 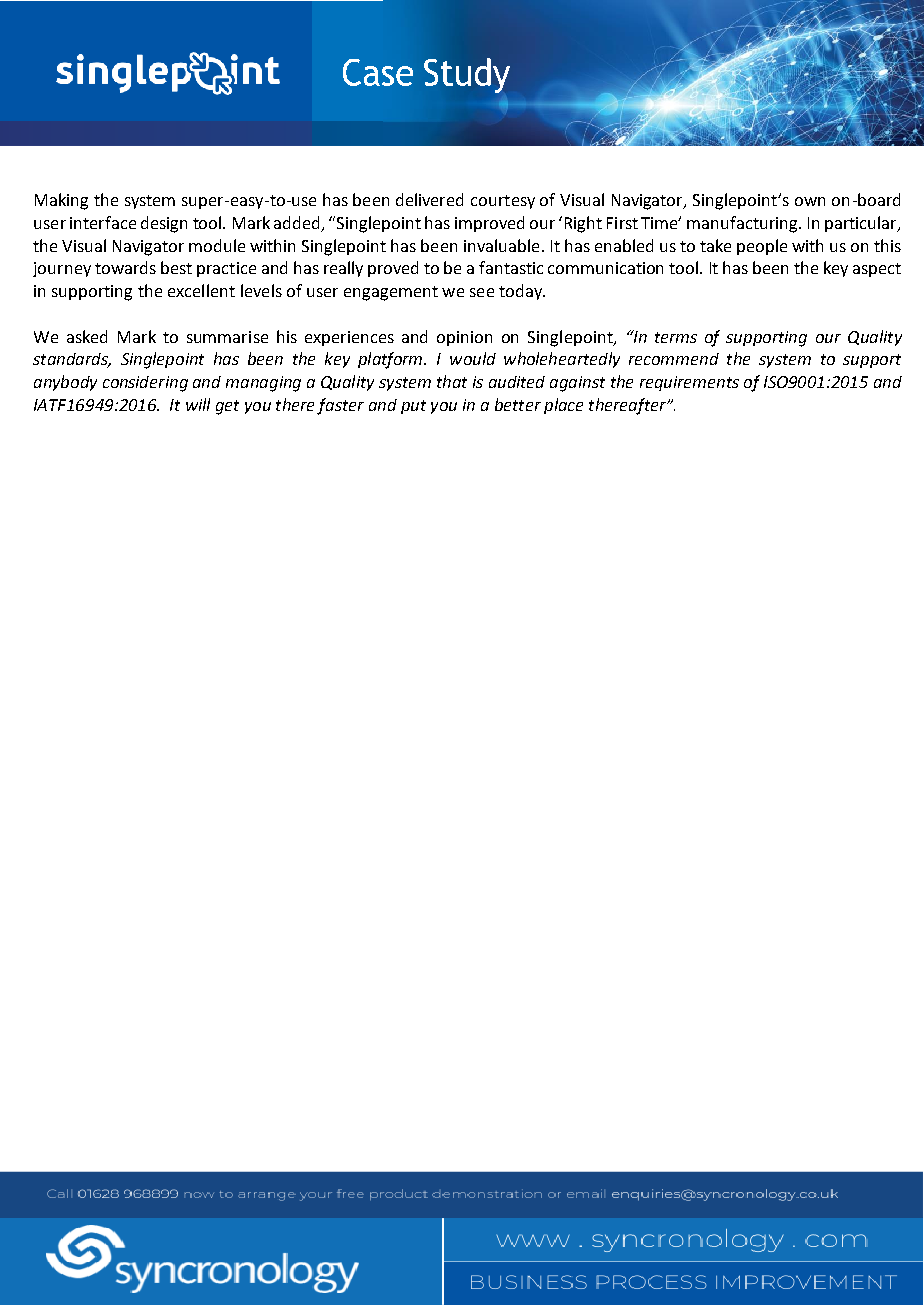 What do you see at coordinates (198, 404) in the screenshot?
I see `will` at bounding box center [198, 404].
